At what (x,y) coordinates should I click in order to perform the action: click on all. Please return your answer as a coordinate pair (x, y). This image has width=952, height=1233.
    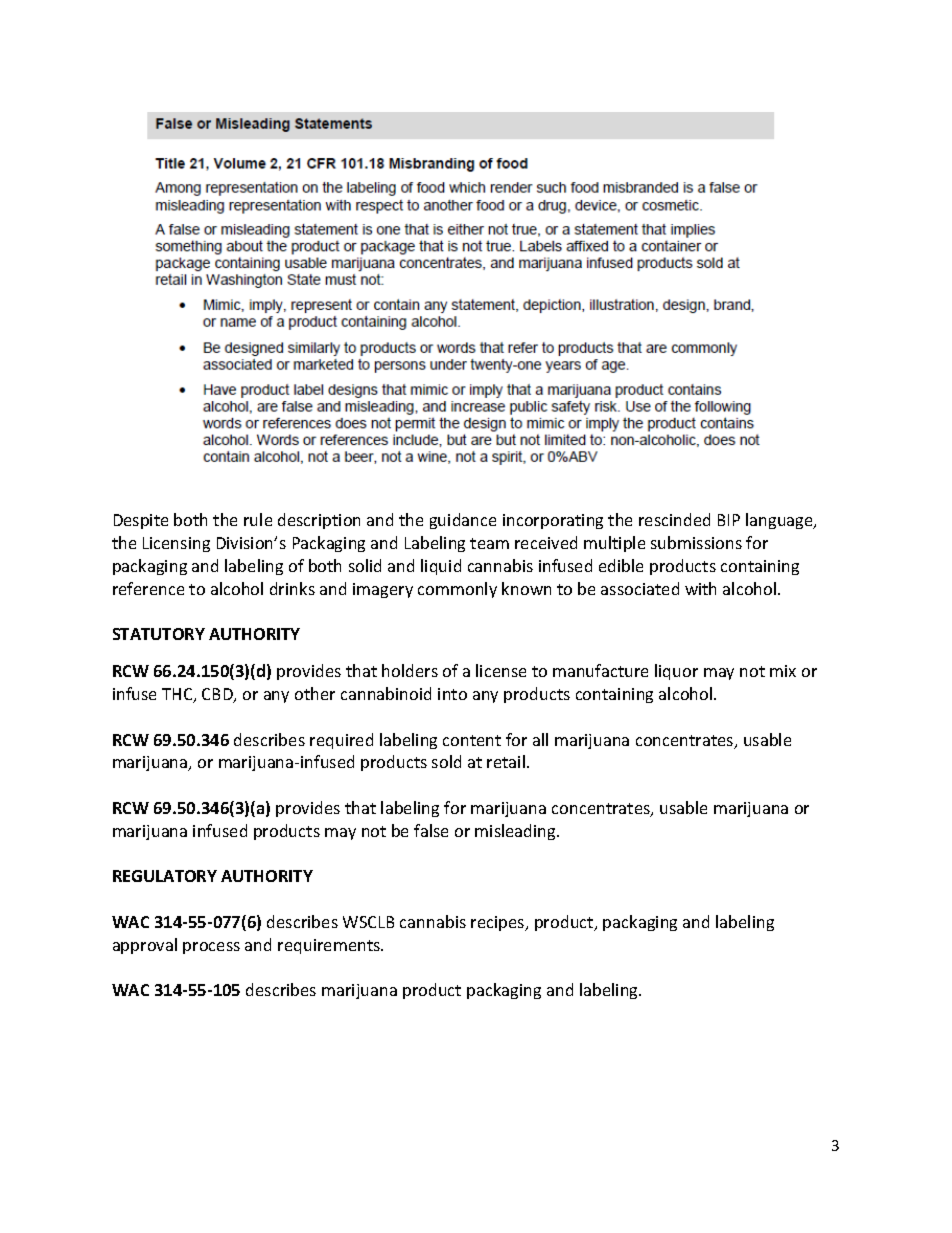
    Looking at the image, I should click on (540, 739).
